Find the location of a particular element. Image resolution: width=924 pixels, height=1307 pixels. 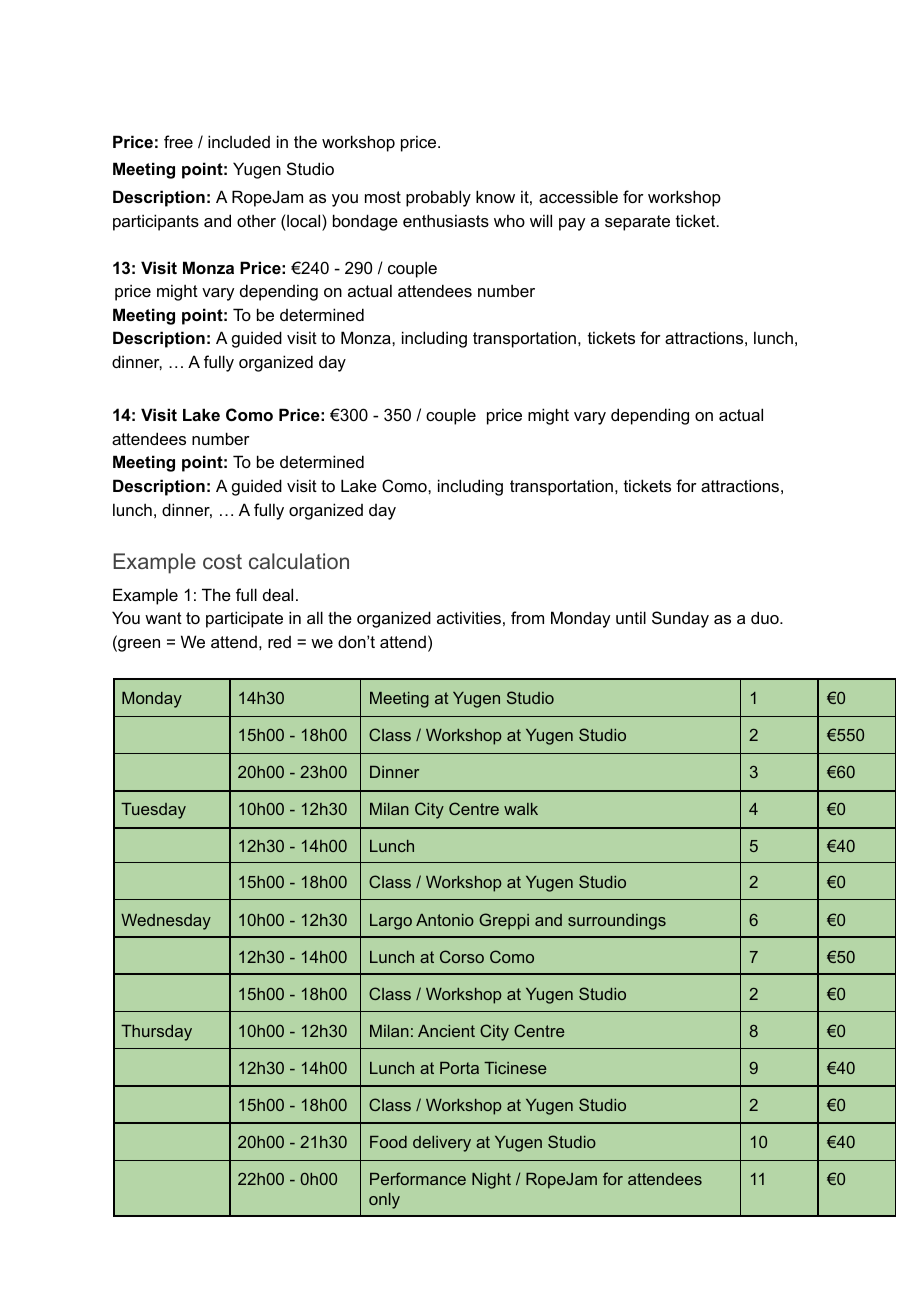

activities is located at coordinates (469, 617).
